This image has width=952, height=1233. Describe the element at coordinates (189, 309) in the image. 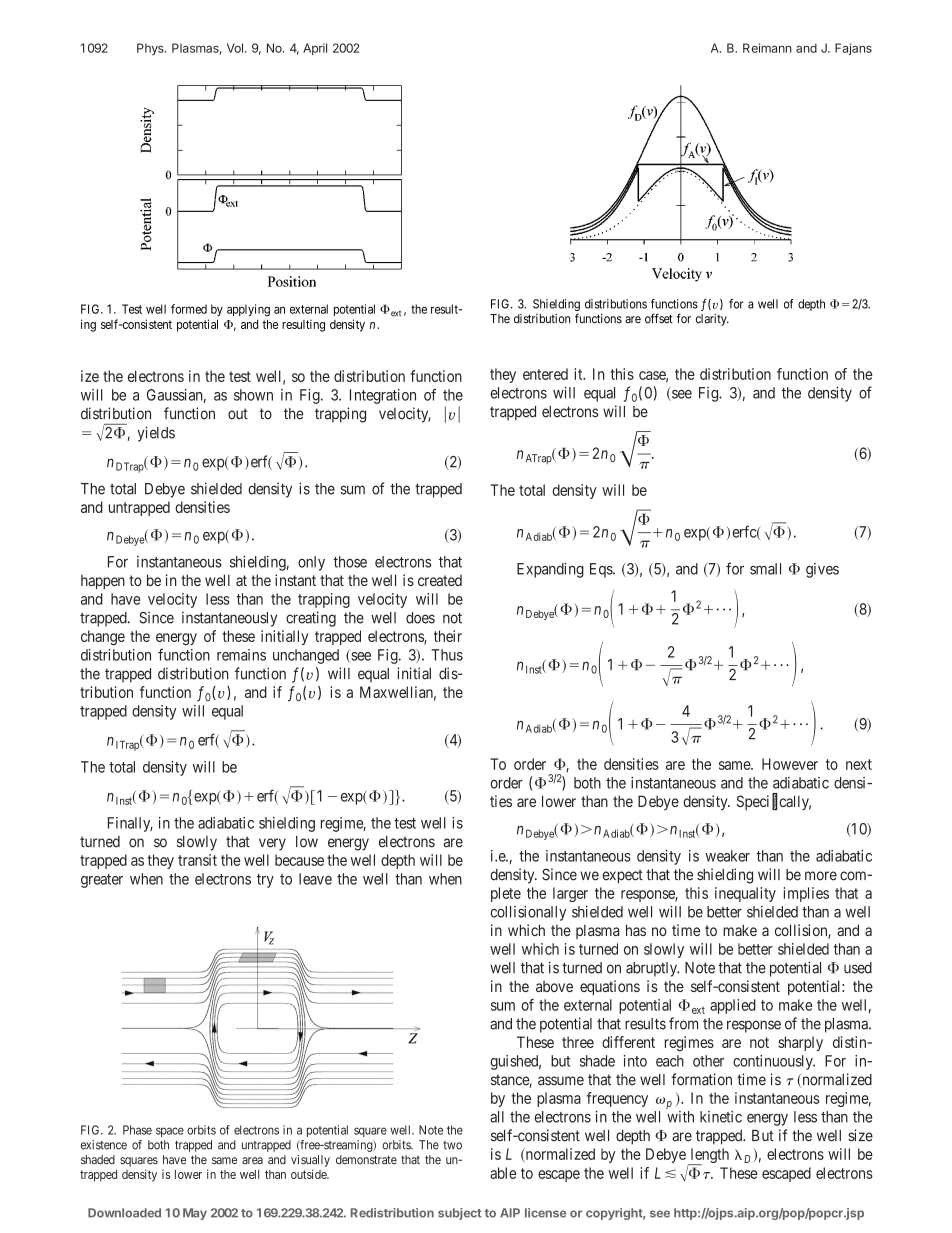

I see `formed` at that location.
